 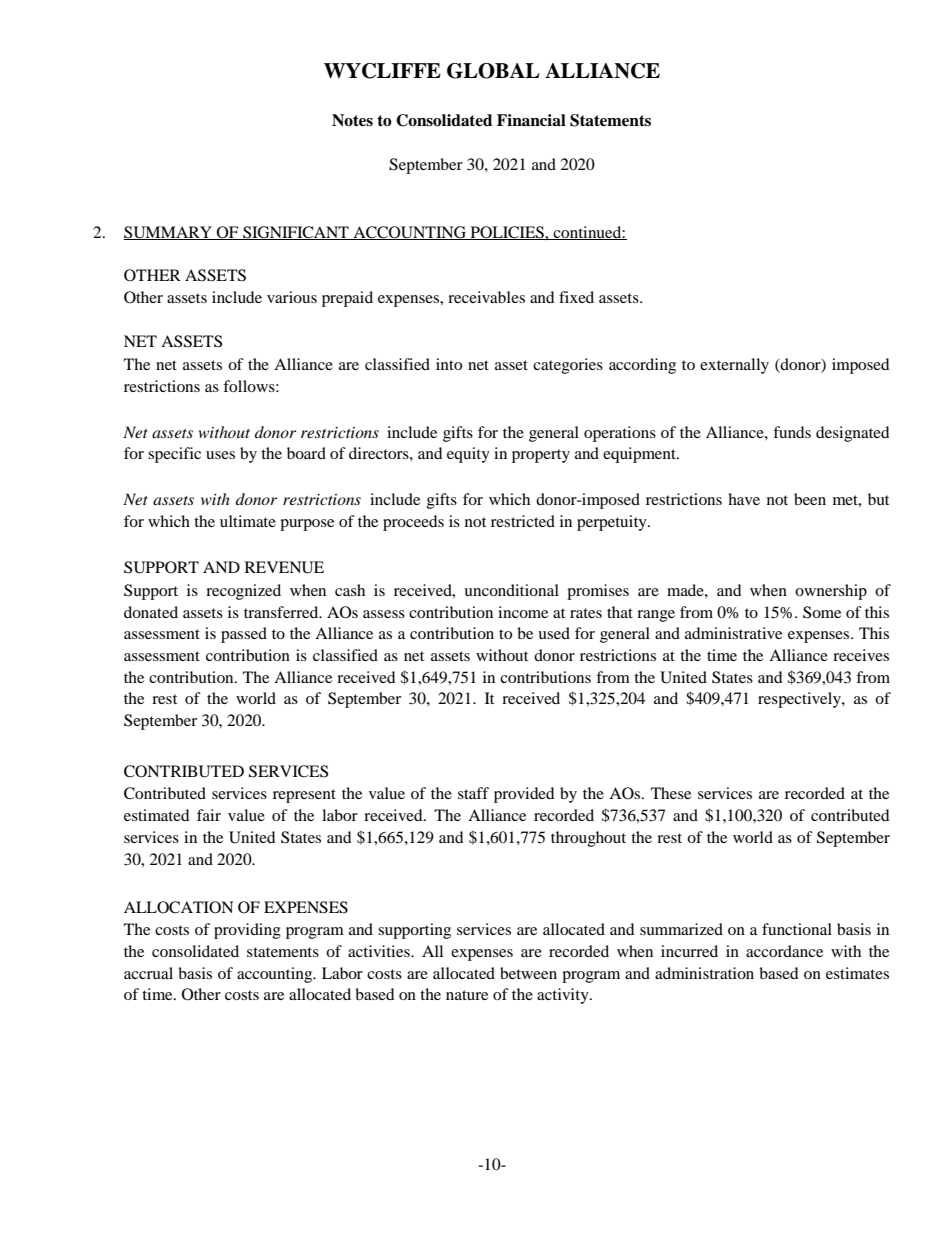 I want to click on uses, so click(x=220, y=455).
